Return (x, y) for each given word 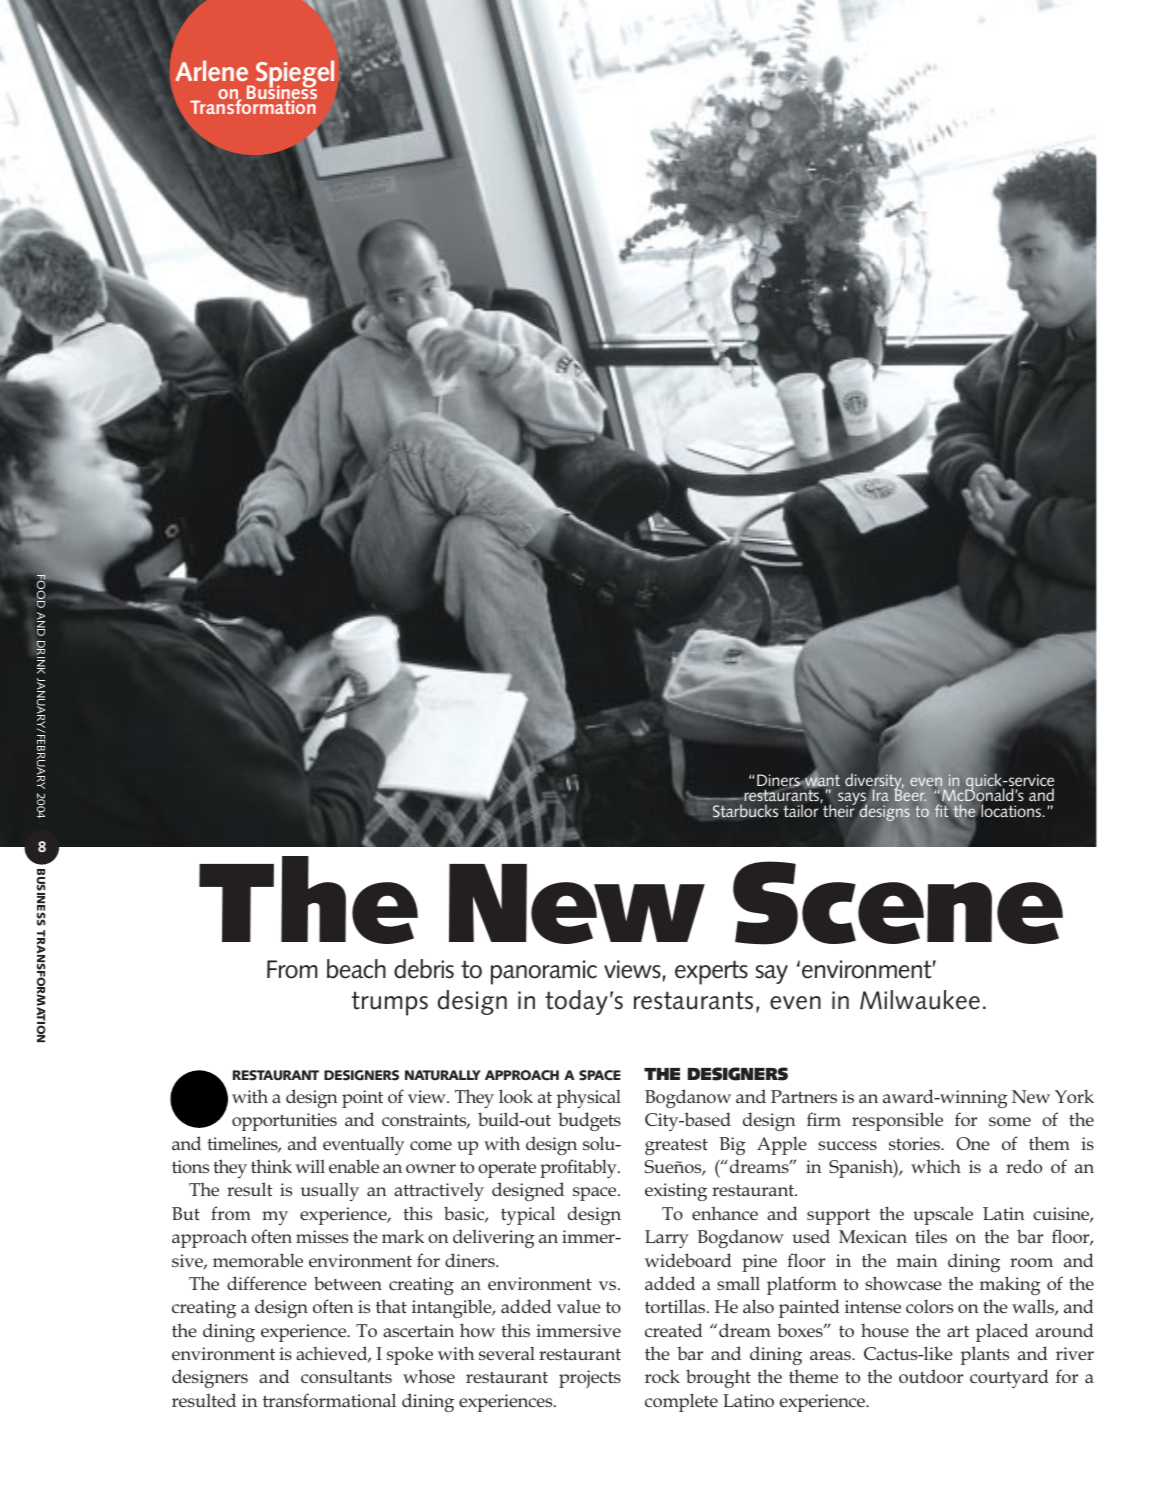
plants (984, 1355)
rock (662, 1376)
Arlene (211, 70)
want (821, 780)
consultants (346, 1376)
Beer (910, 794)
